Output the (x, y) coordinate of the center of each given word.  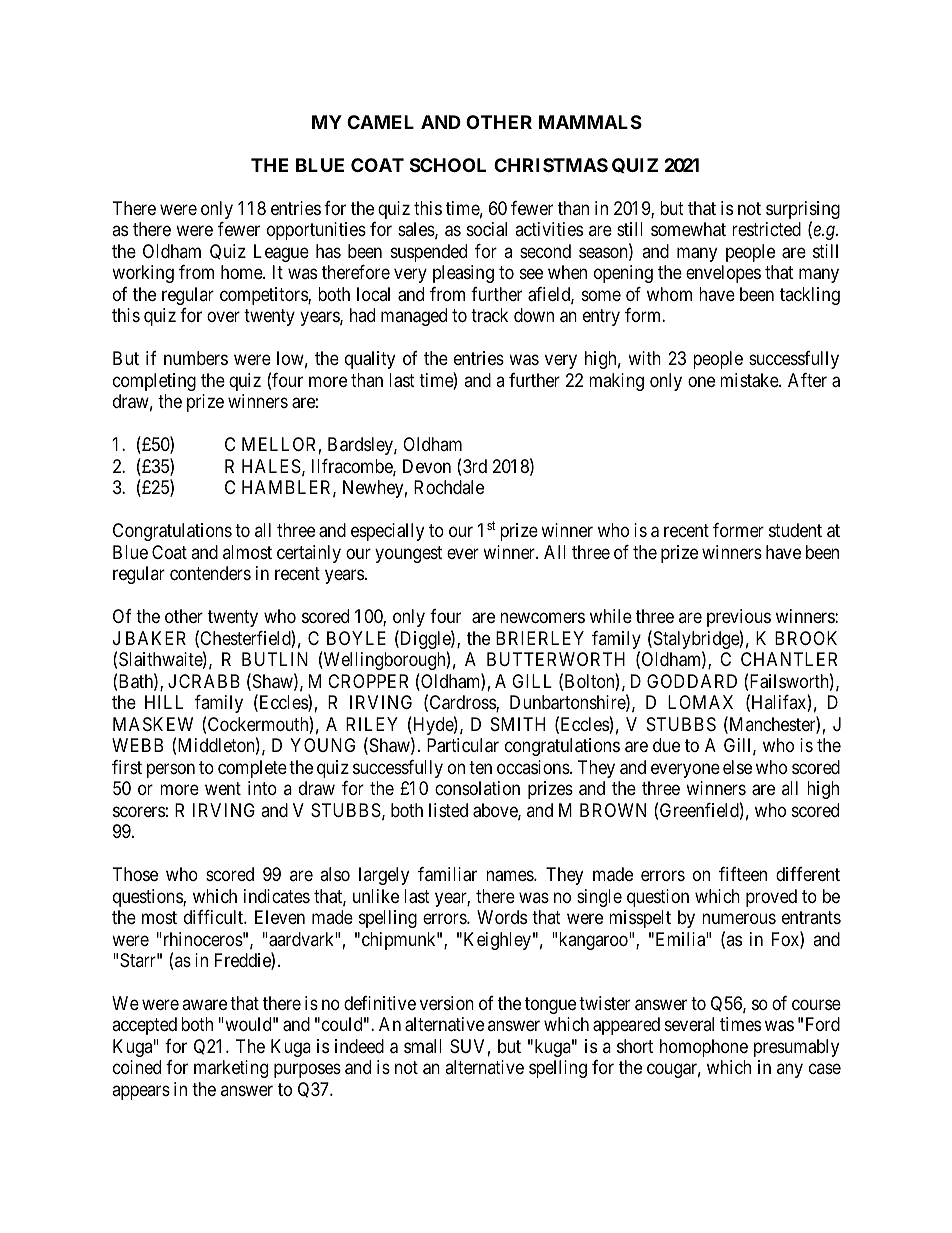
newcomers (542, 618)
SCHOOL (448, 165)
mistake (750, 380)
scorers (139, 811)
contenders (210, 573)
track (489, 315)
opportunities (316, 231)
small (423, 1046)
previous (739, 618)
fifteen (743, 874)
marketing (231, 1069)
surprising (803, 211)
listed (448, 810)
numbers (196, 358)
